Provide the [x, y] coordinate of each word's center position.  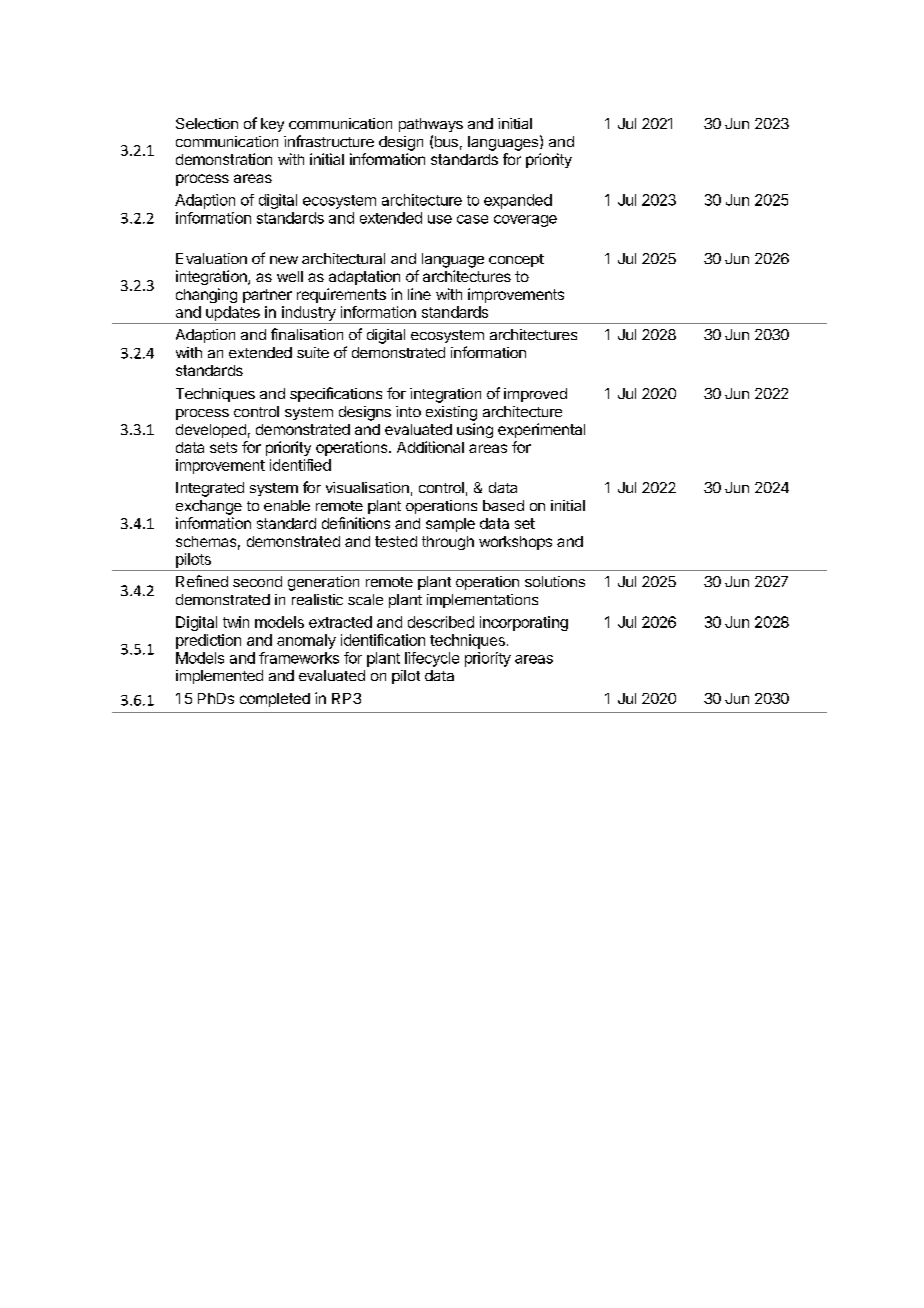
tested [396, 541]
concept [516, 260]
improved [535, 395]
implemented [219, 677]
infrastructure [329, 141]
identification [383, 640]
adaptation [364, 277]
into [408, 411]
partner [267, 296]
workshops [515, 543]
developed [211, 431]
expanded [518, 201]
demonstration [224, 159]
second [257, 581]
